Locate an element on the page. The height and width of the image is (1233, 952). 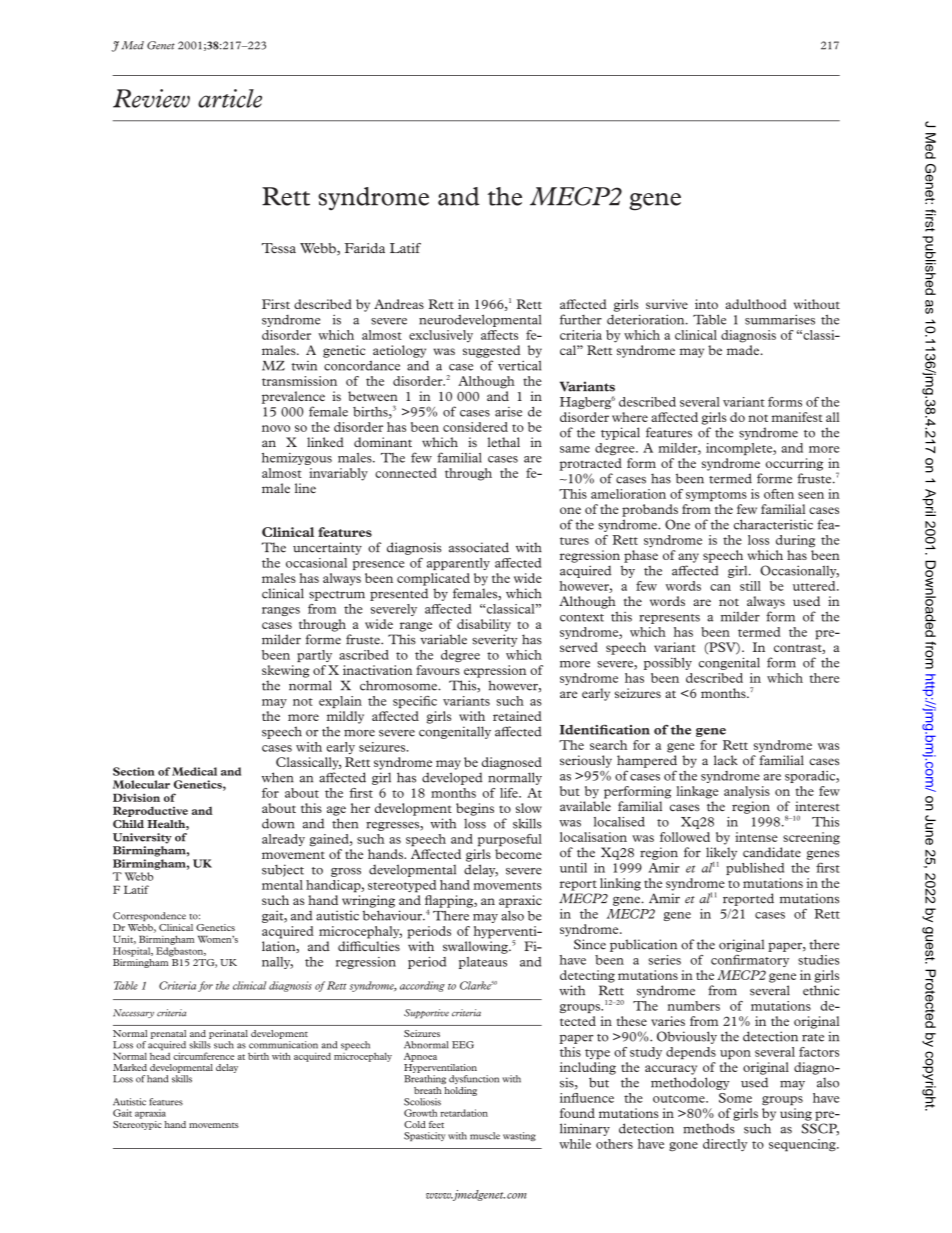
Medical is located at coordinates (194, 771).
